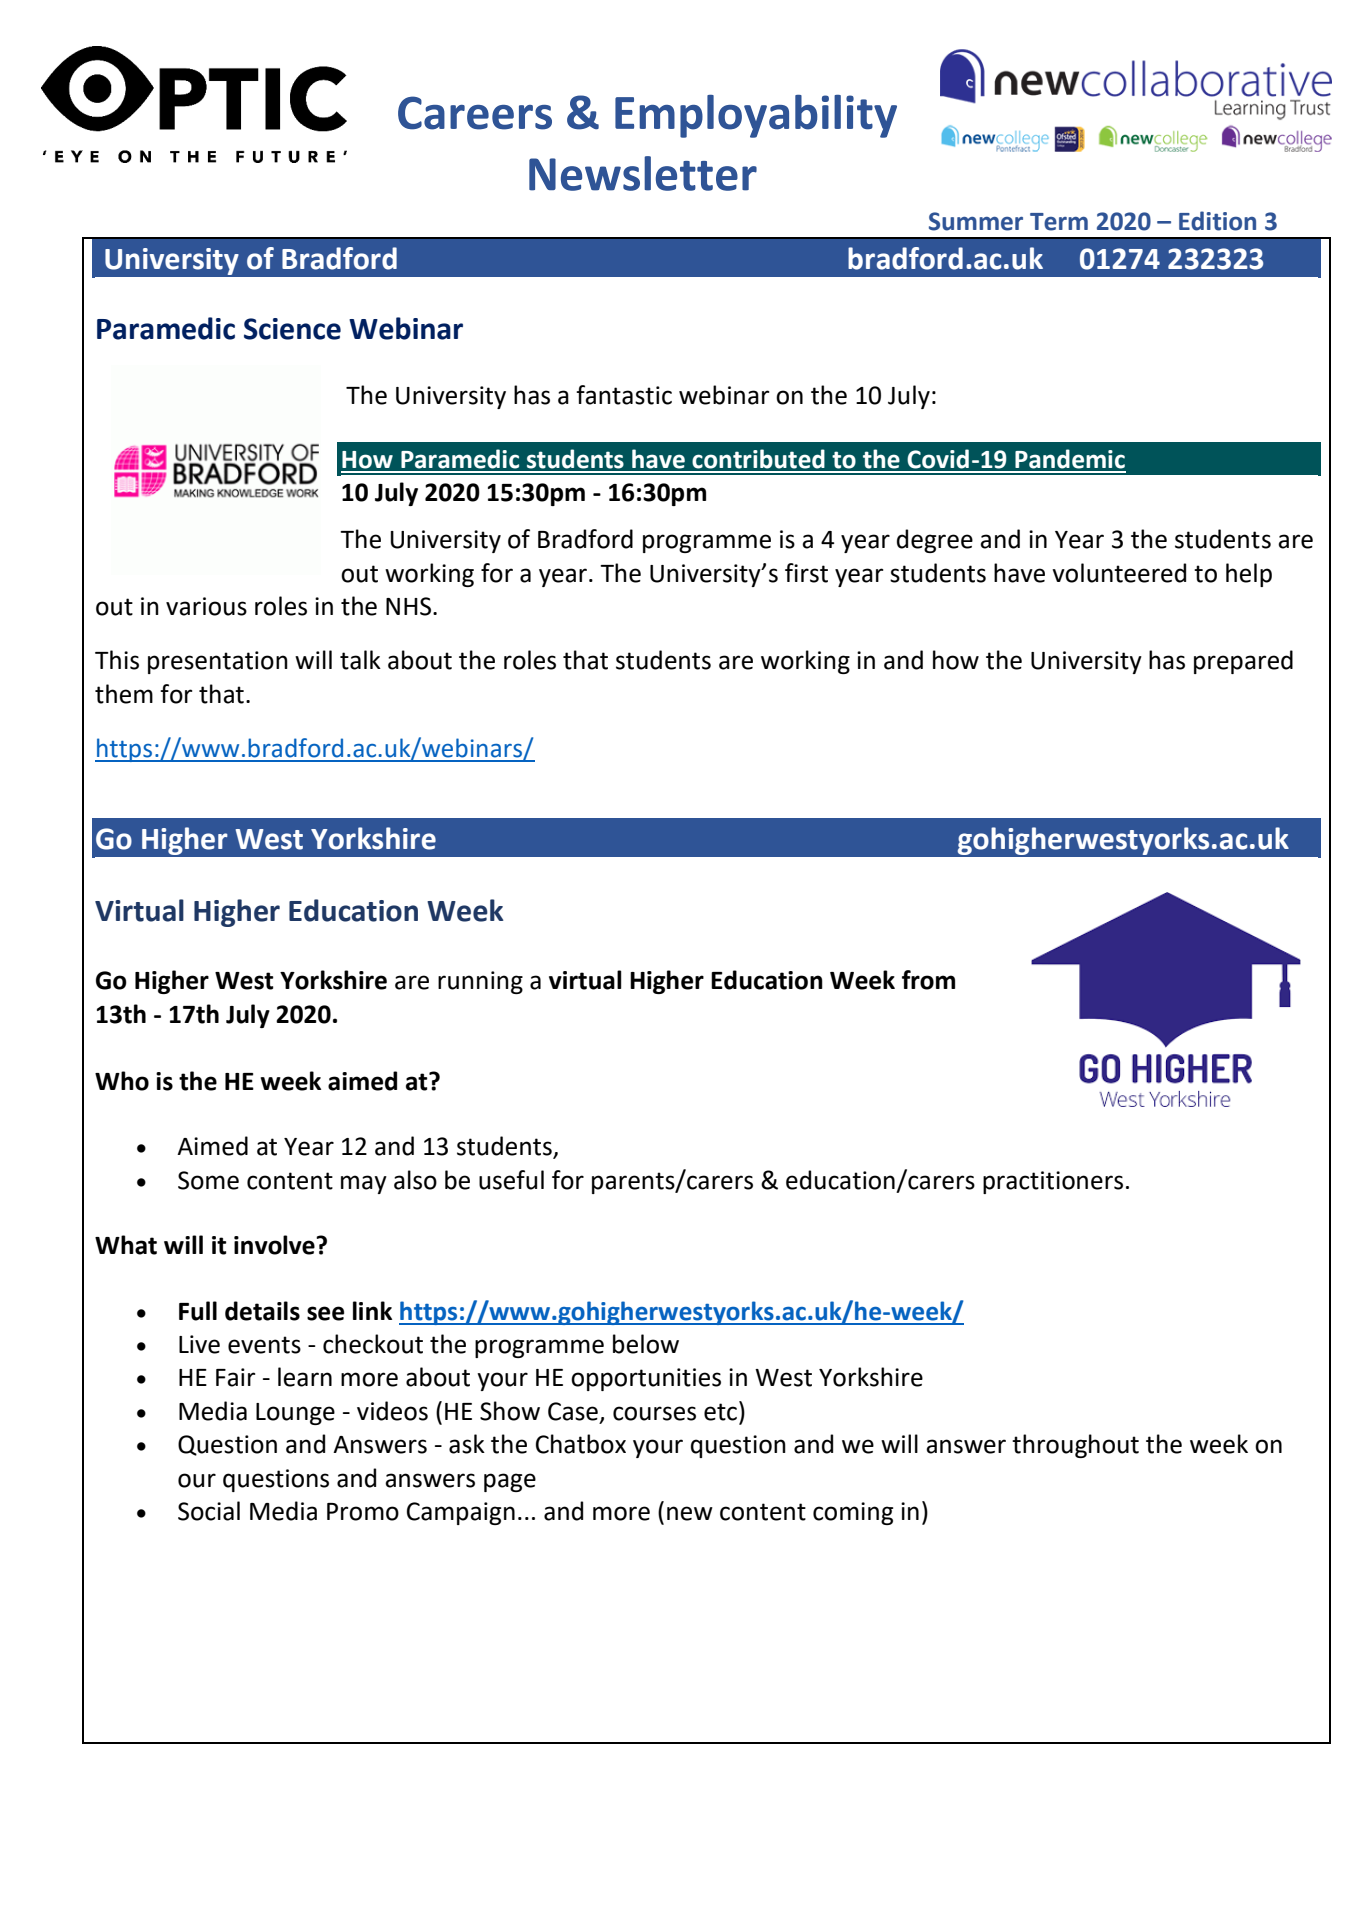 The image size is (1360, 1923). What do you see at coordinates (124, 694) in the page?
I see `them` at bounding box center [124, 694].
